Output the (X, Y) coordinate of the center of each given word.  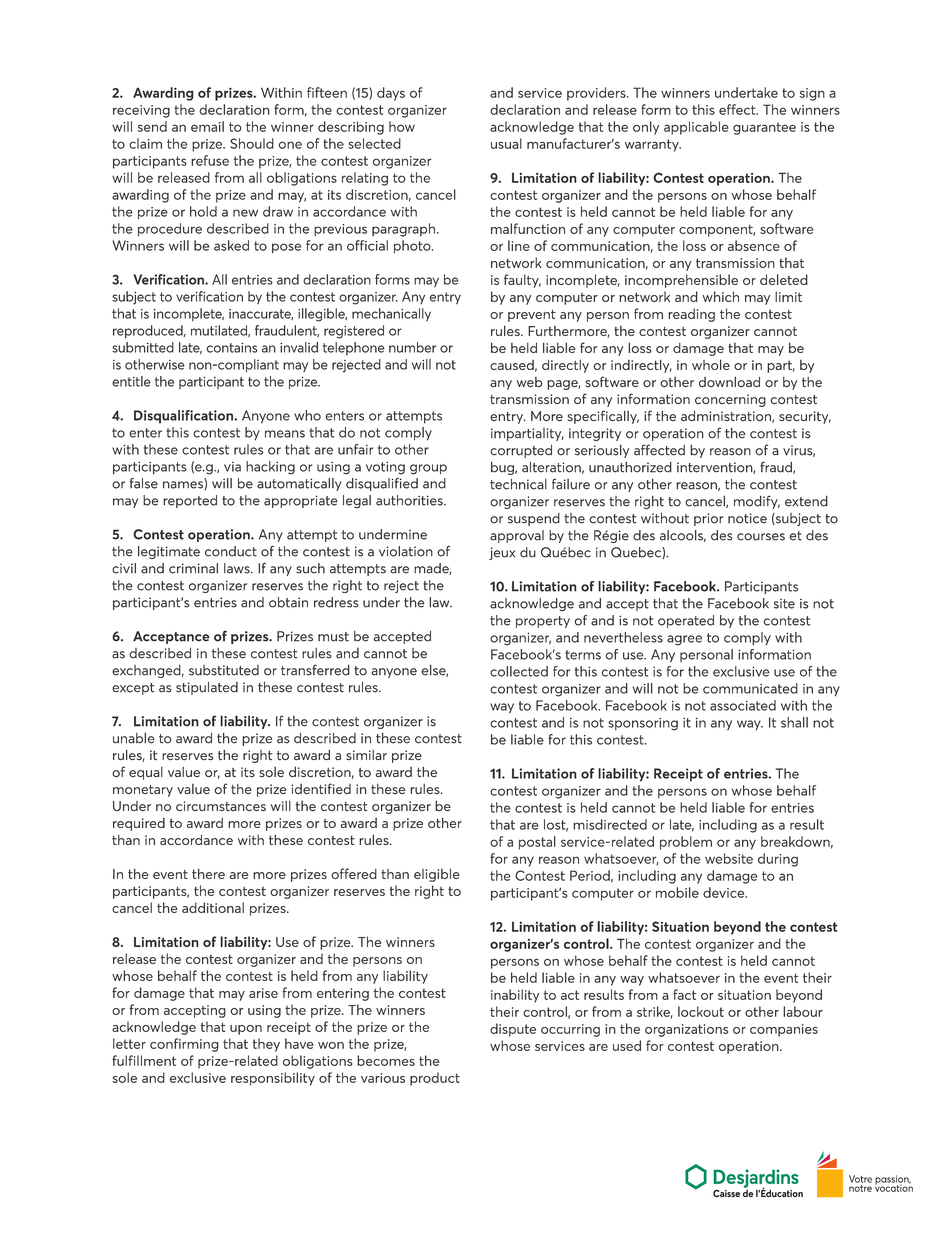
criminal (193, 568)
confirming (184, 1045)
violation (406, 551)
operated (686, 621)
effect (738, 109)
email (207, 126)
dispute (513, 1030)
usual (506, 143)
